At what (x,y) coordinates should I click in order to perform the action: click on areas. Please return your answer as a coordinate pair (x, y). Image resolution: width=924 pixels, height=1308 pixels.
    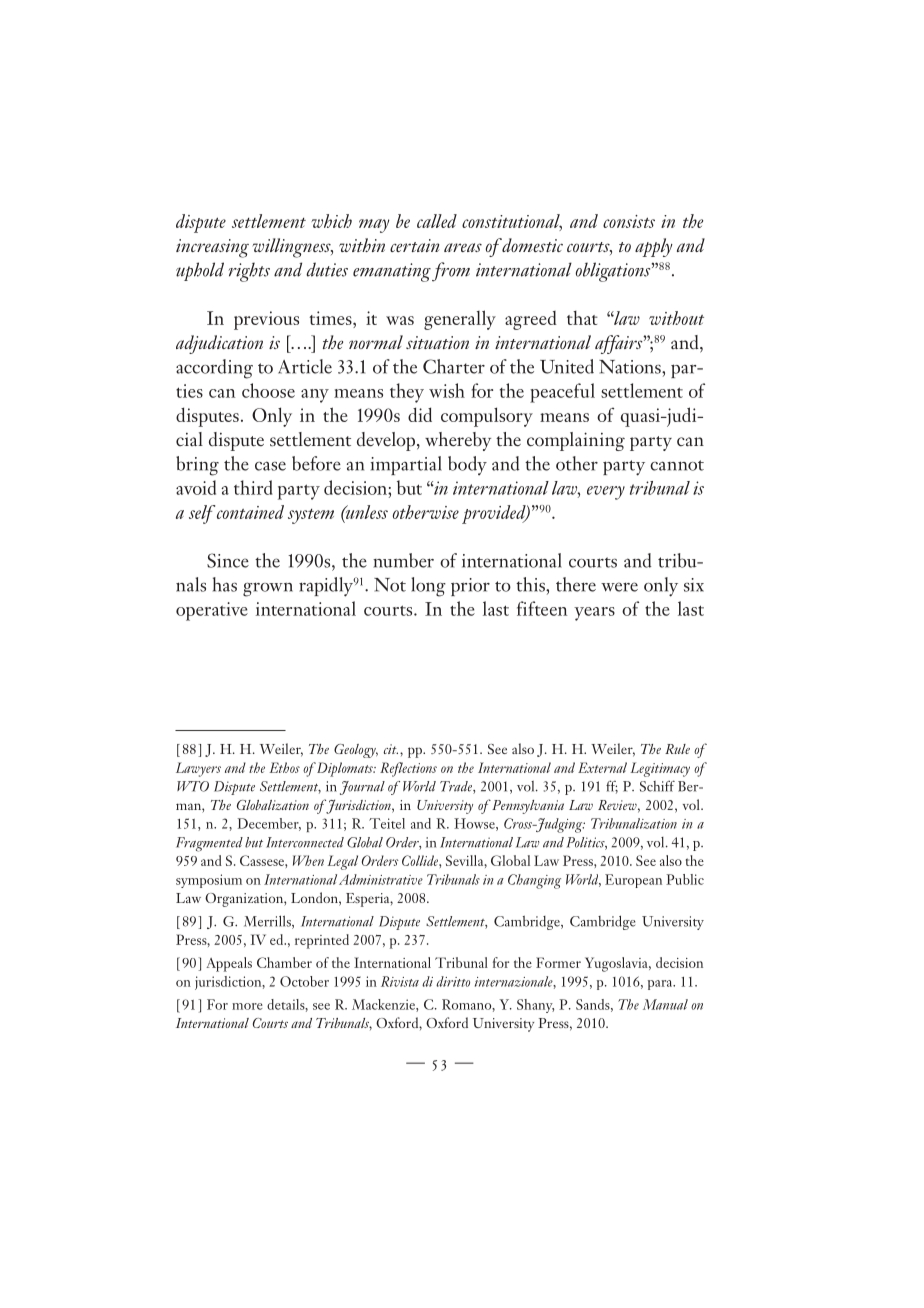
    Looking at the image, I should click on (463, 247).
